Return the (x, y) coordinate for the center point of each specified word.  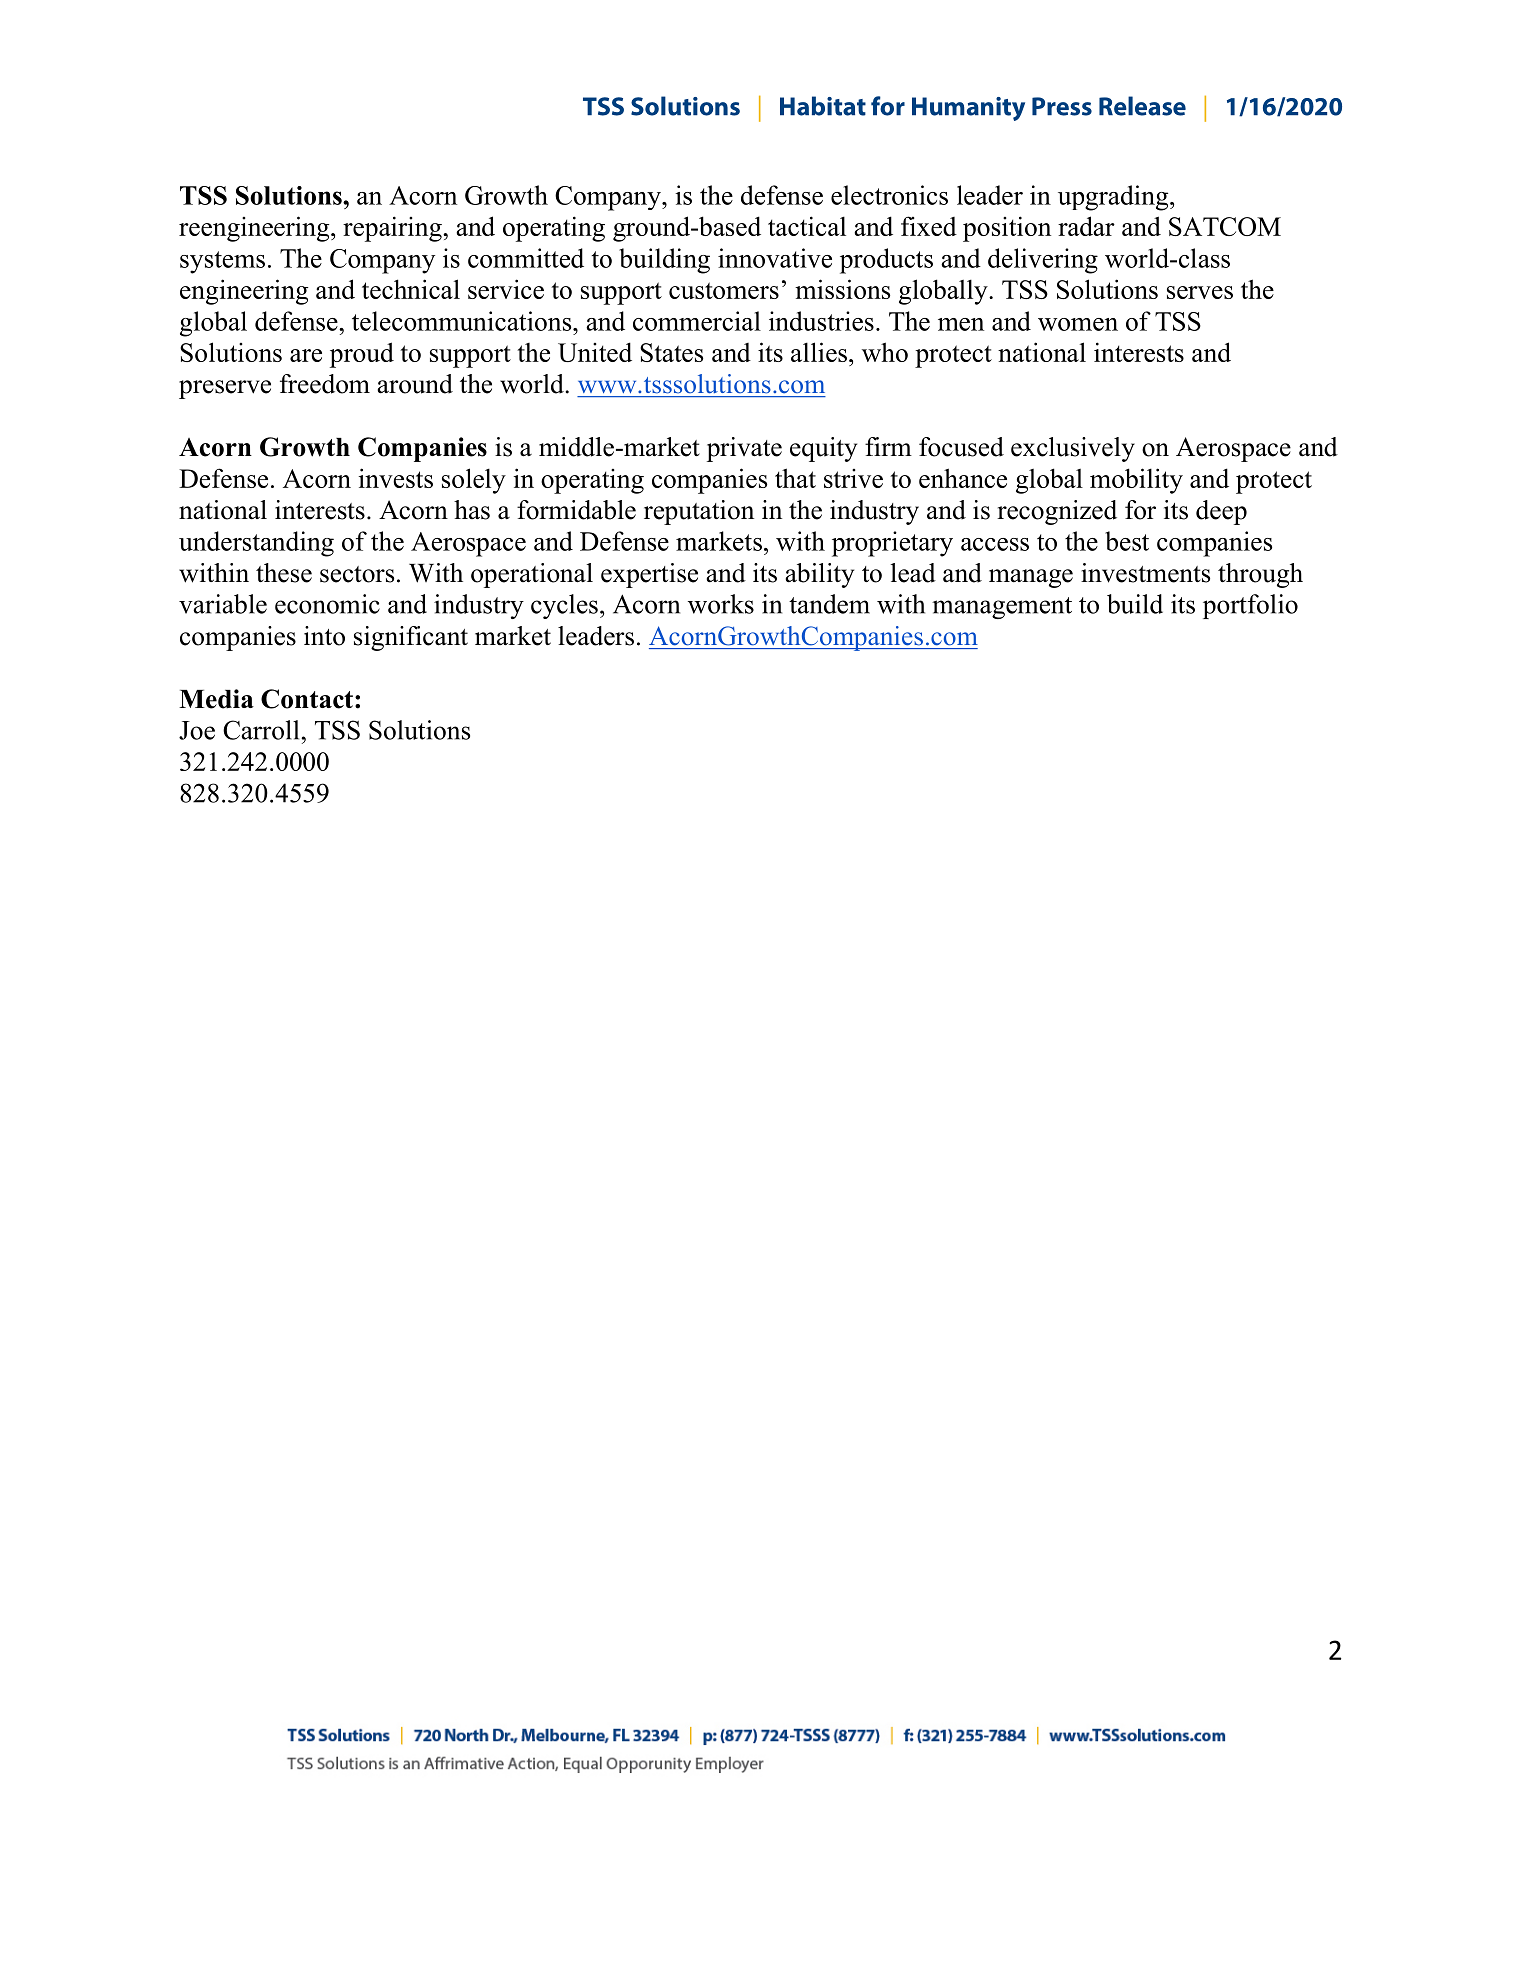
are (306, 355)
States (671, 352)
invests (396, 478)
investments (1145, 573)
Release (1142, 106)
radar (1086, 226)
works (721, 604)
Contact (307, 699)
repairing (393, 229)
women (1078, 324)
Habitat (823, 106)
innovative (775, 258)
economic (327, 604)
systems (222, 262)
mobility (1136, 481)
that (795, 478)
